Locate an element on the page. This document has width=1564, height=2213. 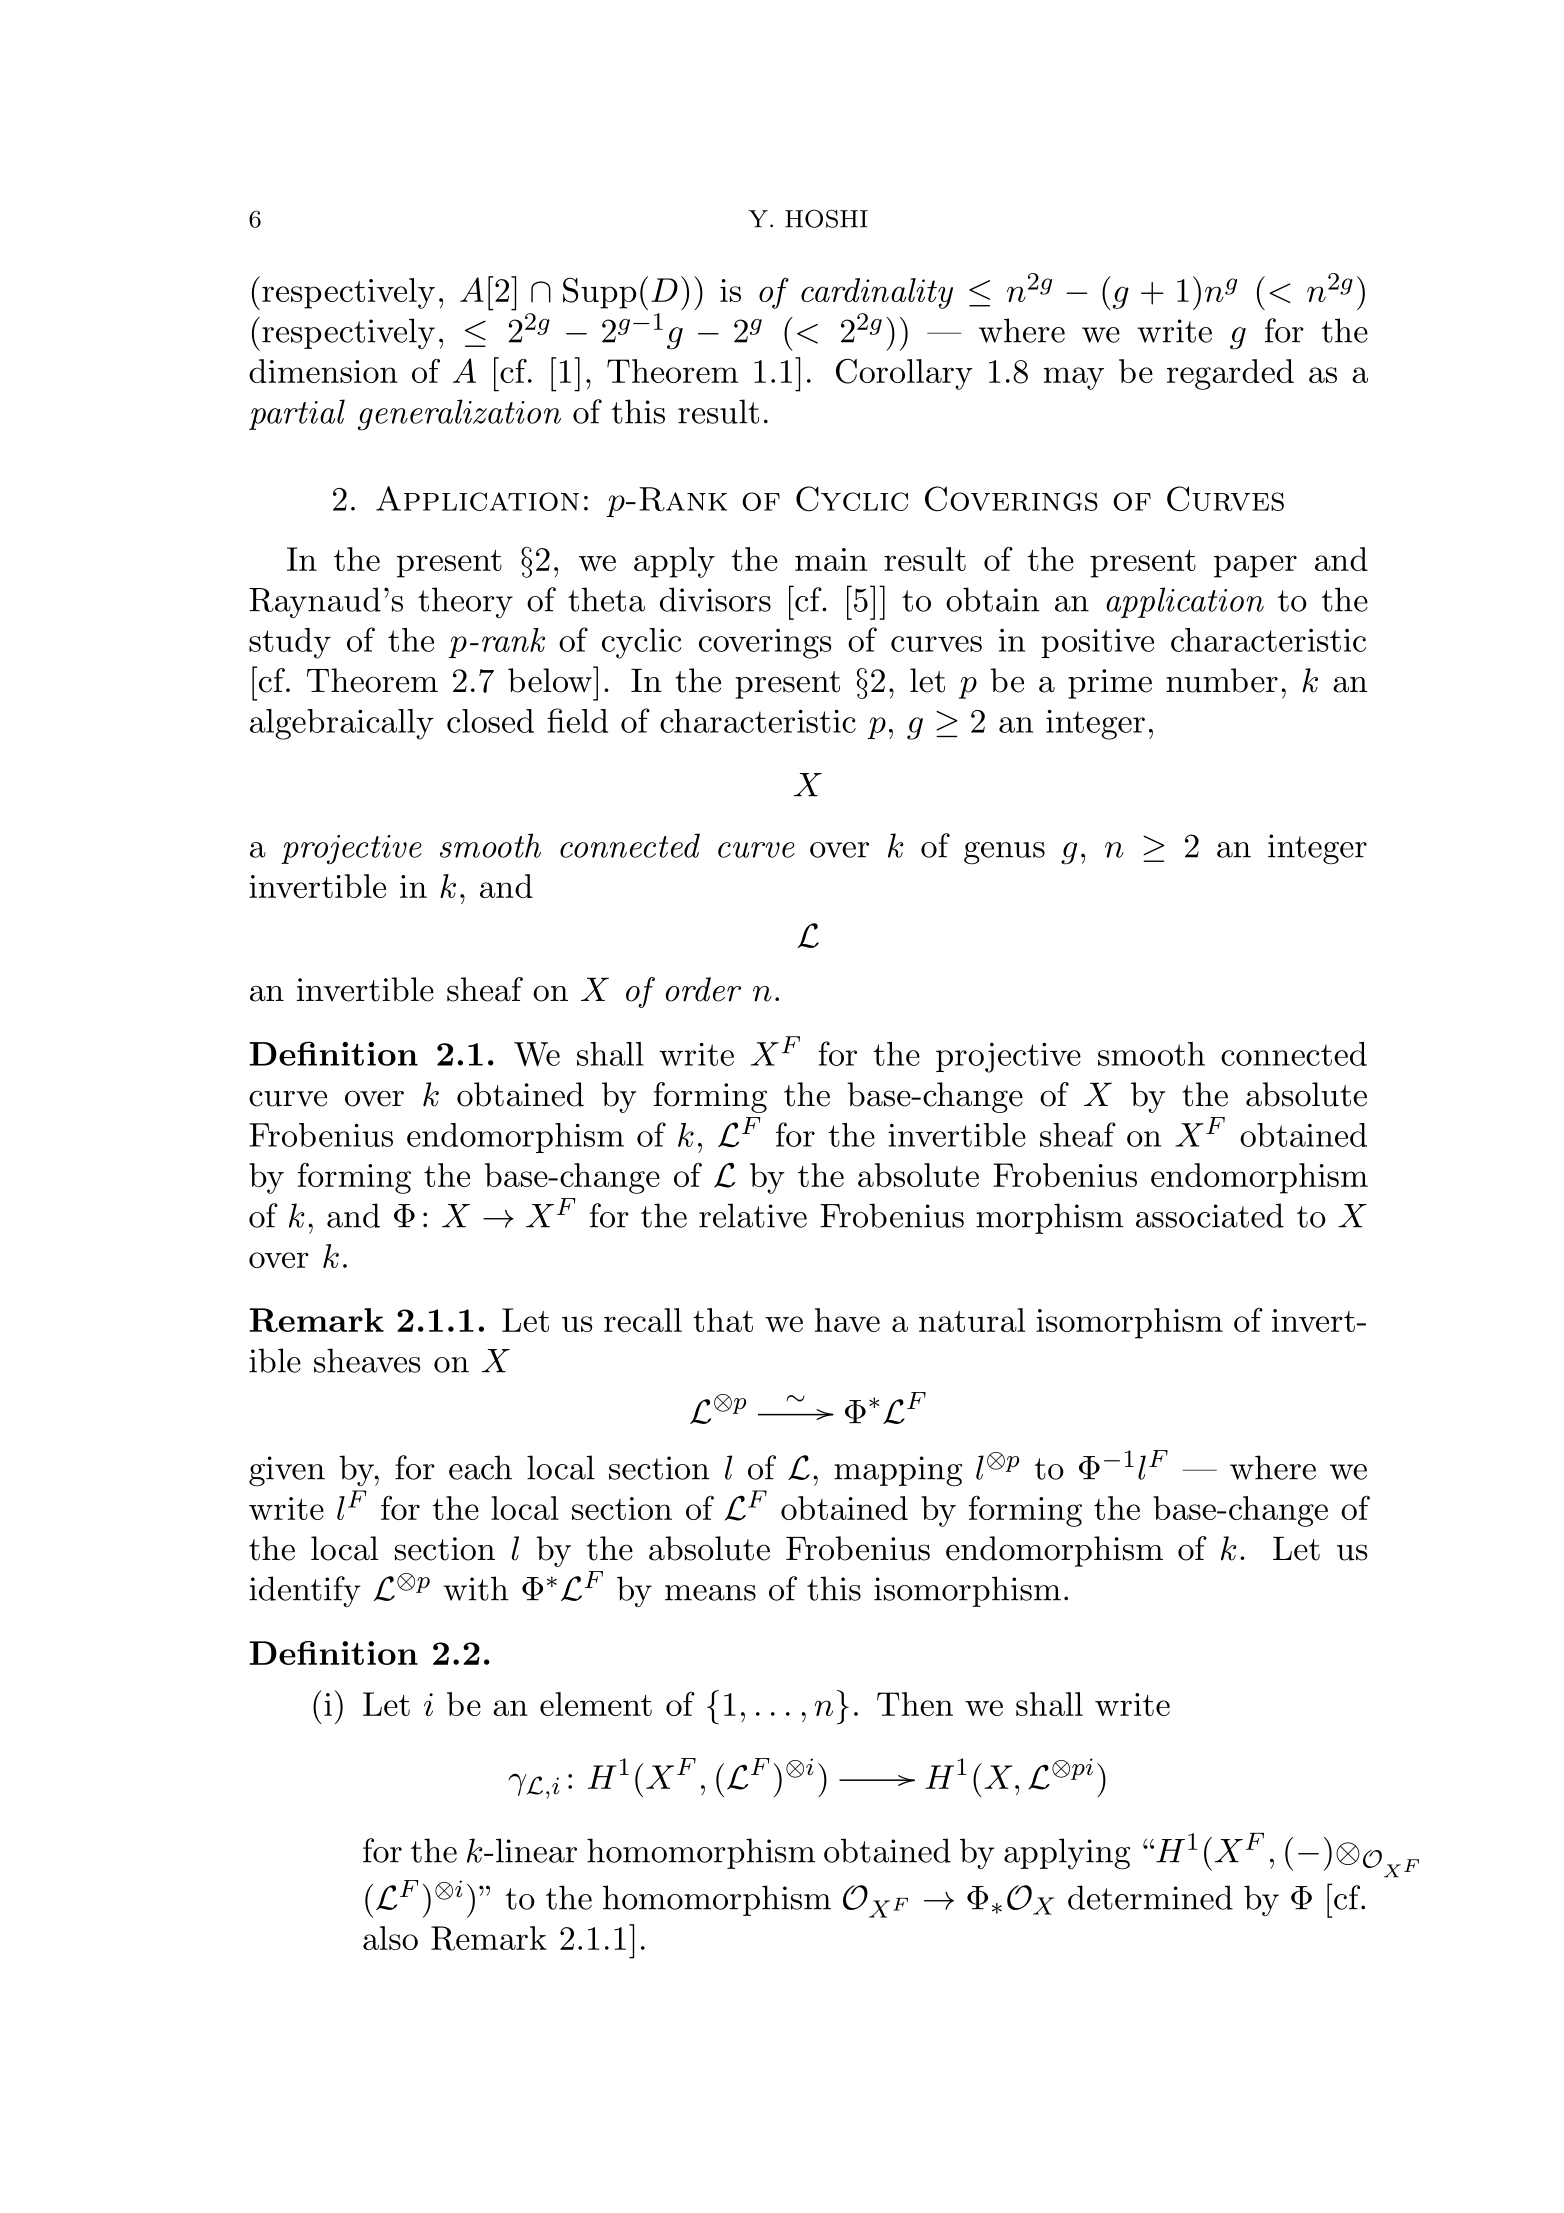
may is located at coordinates (1074, 378).
